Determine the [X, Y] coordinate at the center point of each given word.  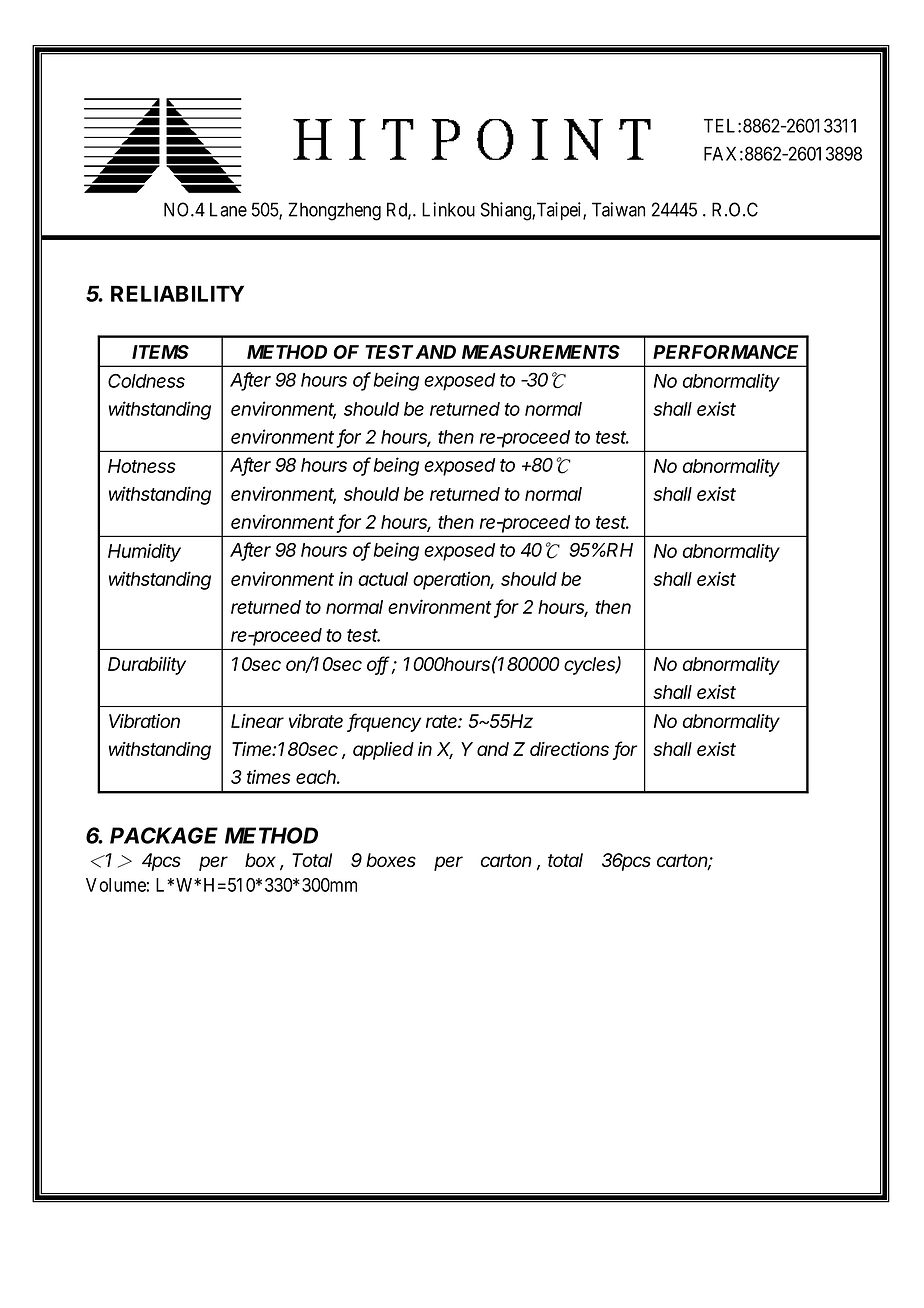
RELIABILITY [177, 293]
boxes [391, 860]
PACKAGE [164, 835]
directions [569, 749]
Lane [228, 209]
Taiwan [618, 209]
